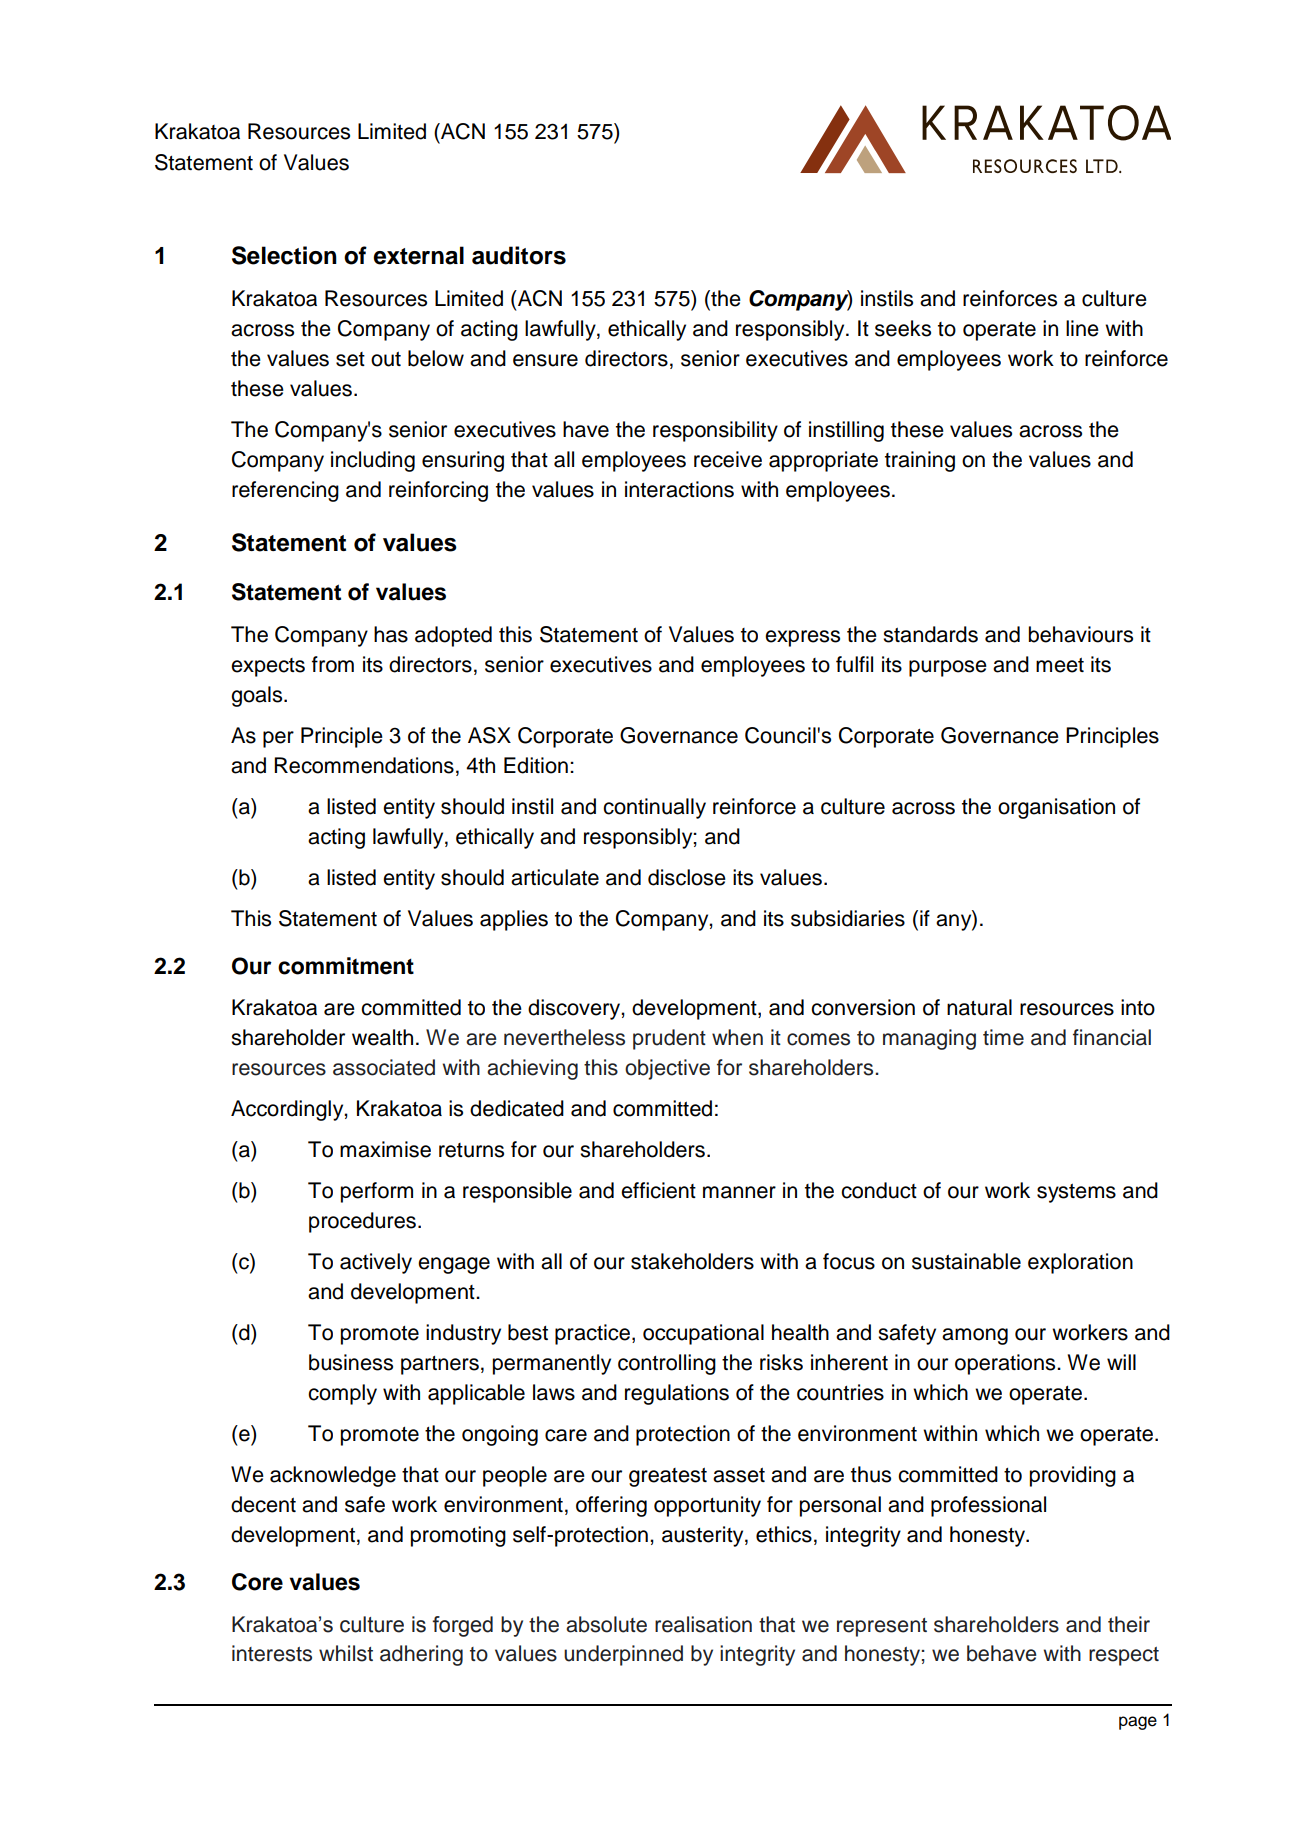 The height and width of the screenshot is (1831, 1295). I want to click on whilst, so click(346, 1653).
